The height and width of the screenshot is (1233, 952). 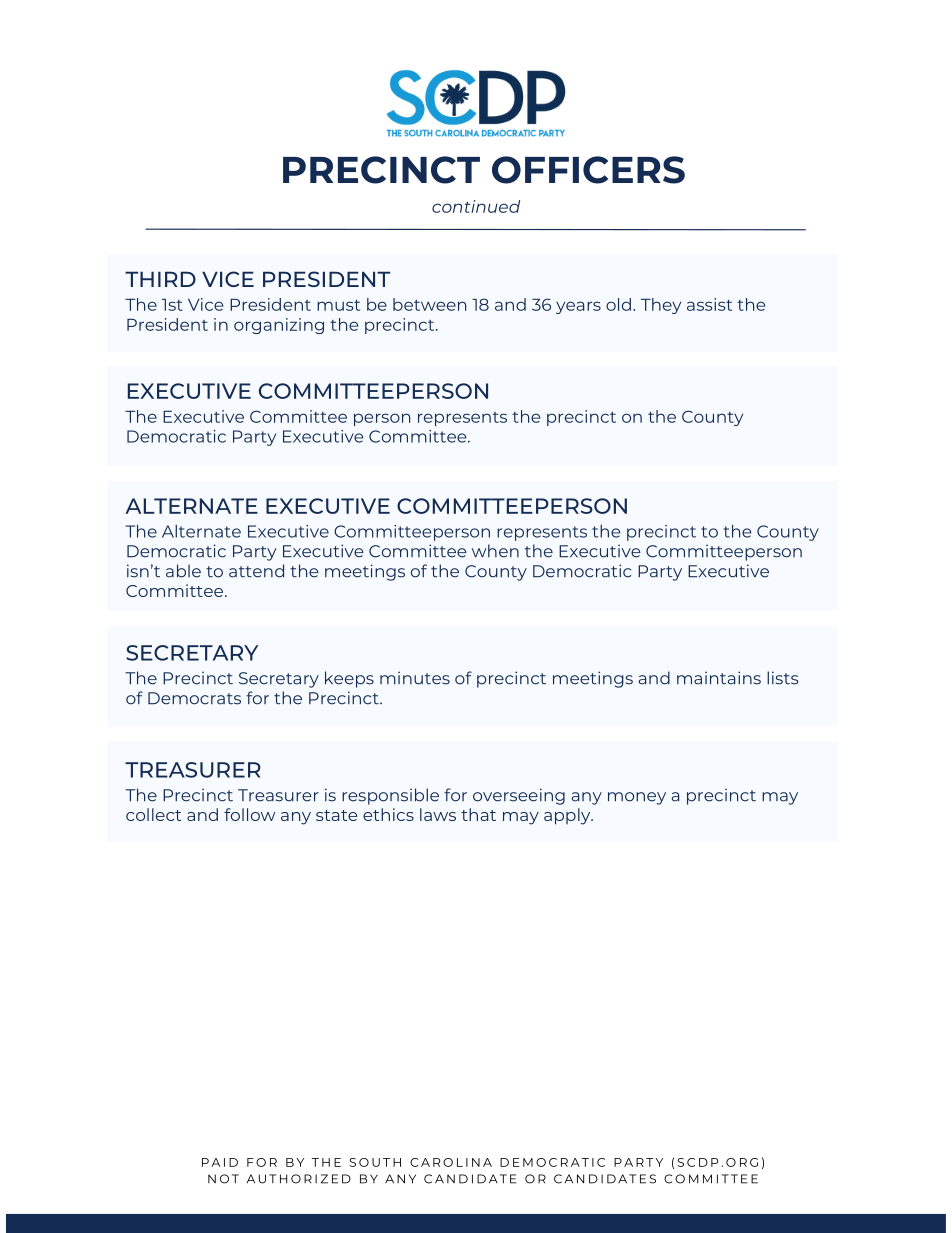 What do you see at coordinates (709, 304) in the screenshot?
I see `assist` at bounding box center [709, 304].
